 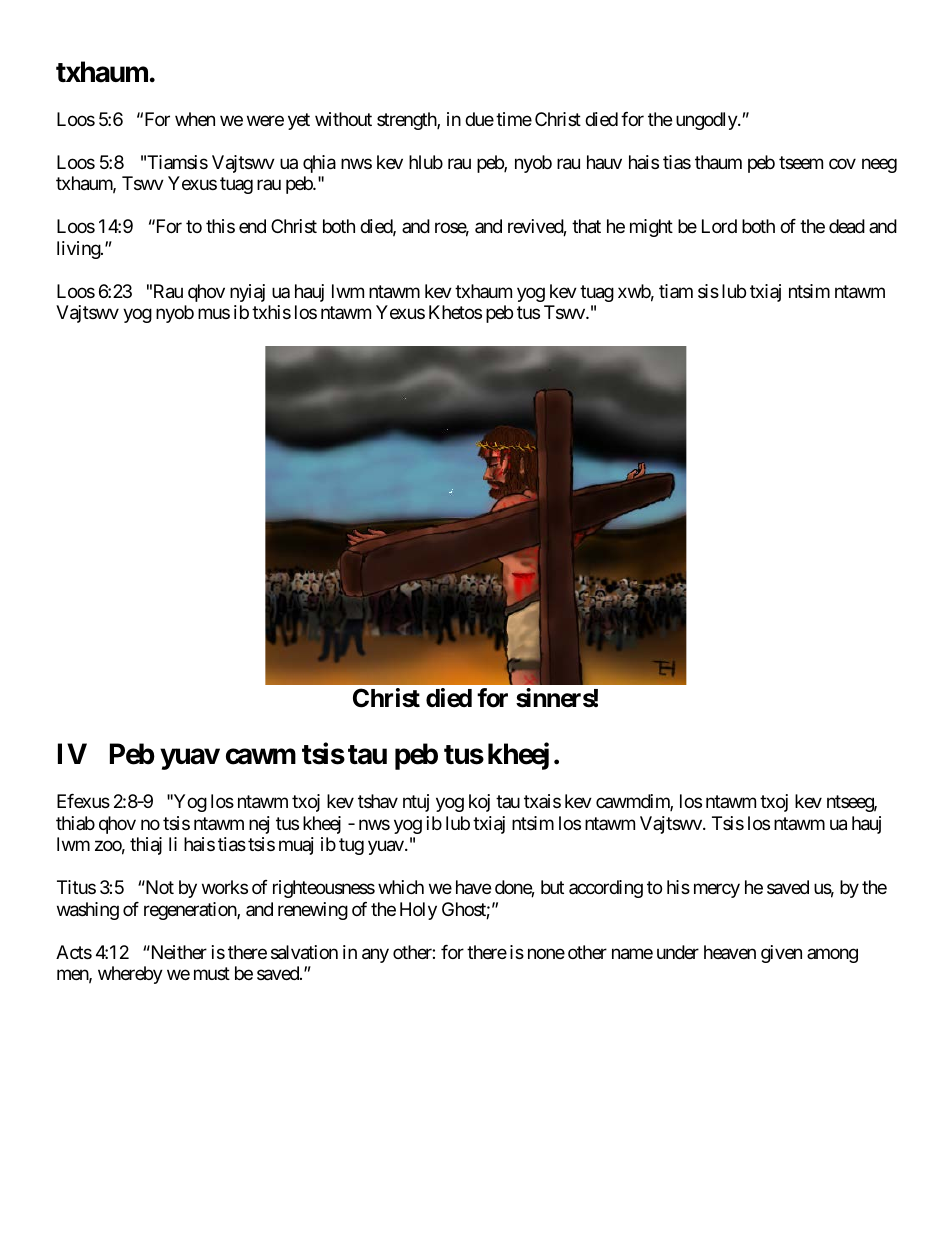 What do you see at coordinates (719, 226) in the screenshot?
I see `Lord` at bounding box center [719, 226].
